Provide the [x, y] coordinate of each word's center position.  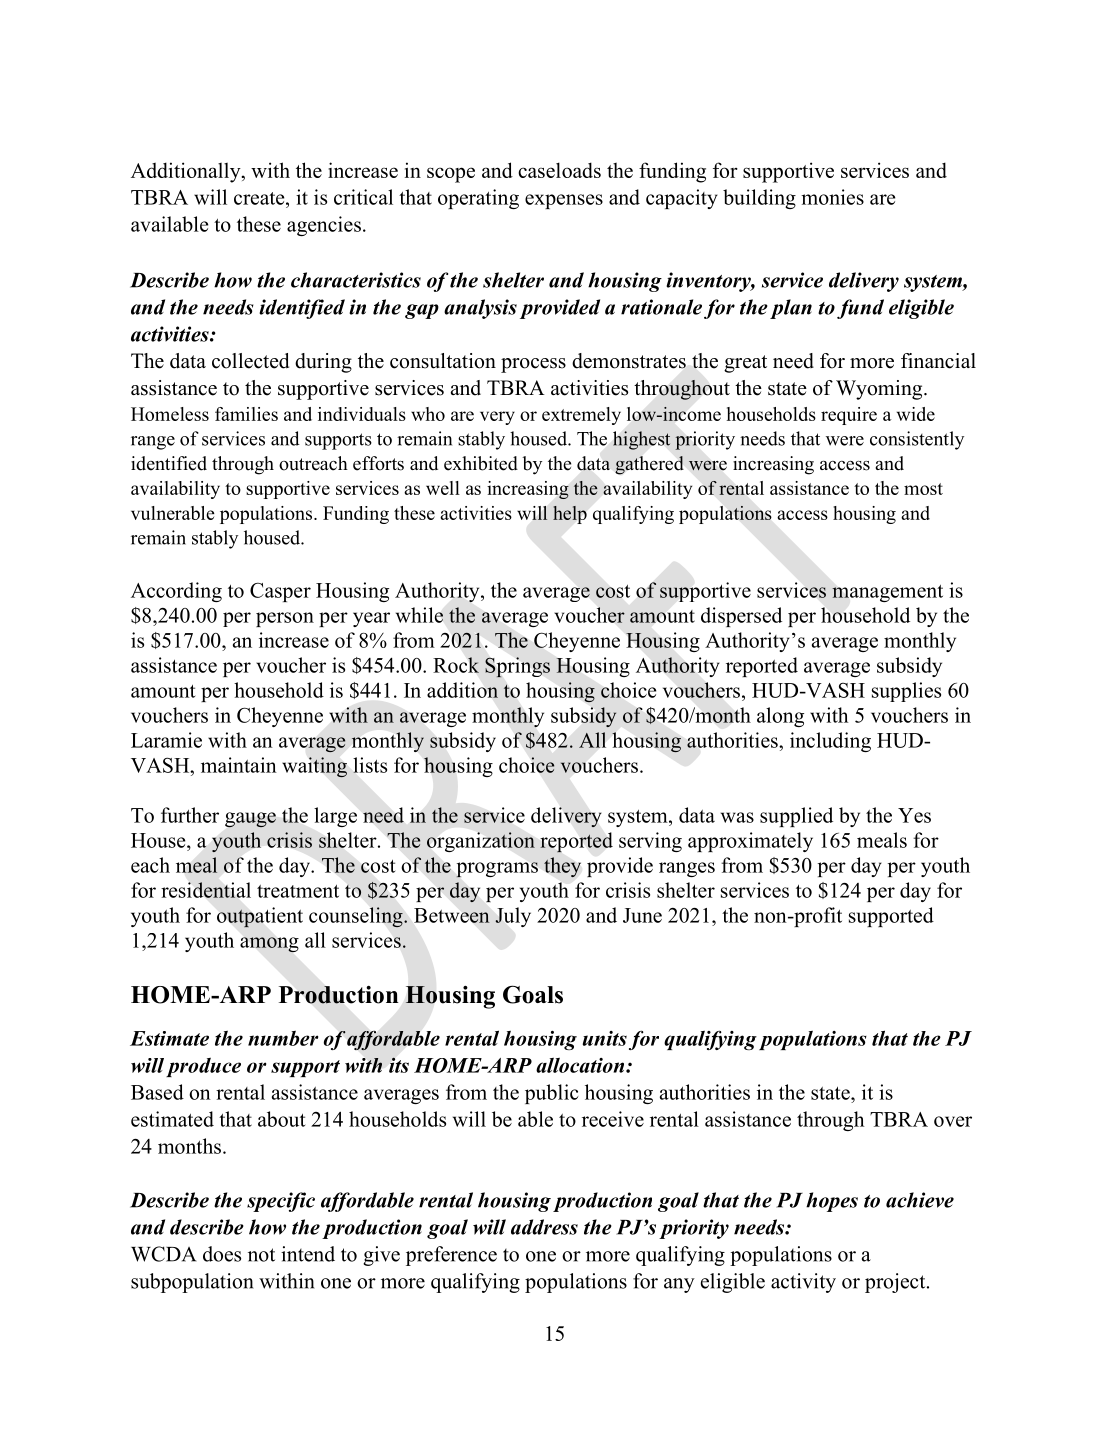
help [570, 515]
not [261, 1255]
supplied [796, 817]
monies [832, 197]
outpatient [260, 917]
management [887, 593]
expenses [564, 201]
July [513, 917]
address [544, 1227]
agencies [324, 226]
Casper [280, 592]
